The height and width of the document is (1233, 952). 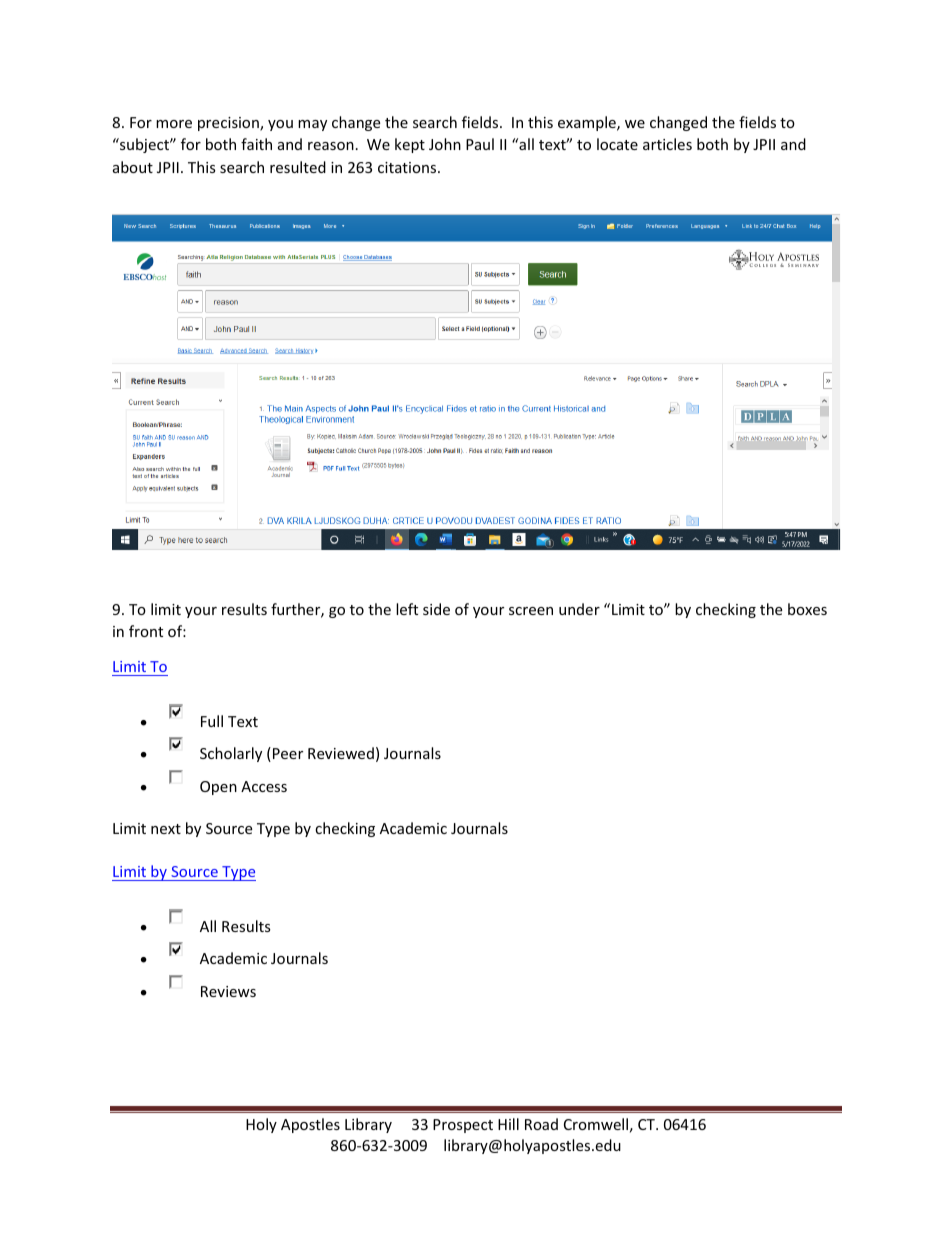 I want to click on boxes, so click(x=807, y=609).
